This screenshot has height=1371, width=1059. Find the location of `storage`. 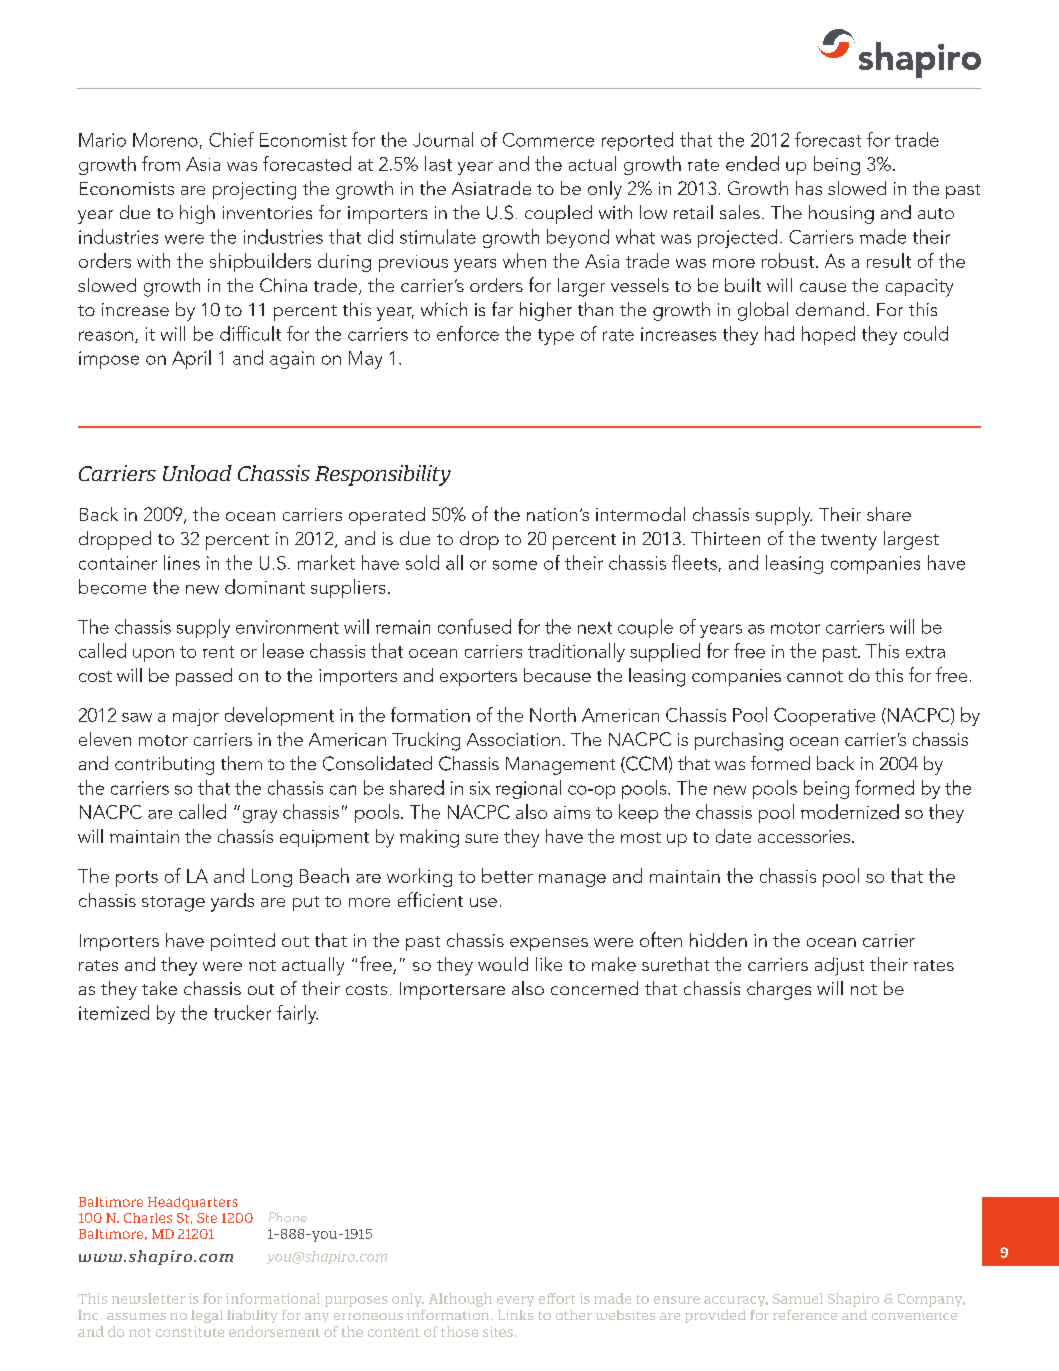

storage is located at coordinates (173, 904).
